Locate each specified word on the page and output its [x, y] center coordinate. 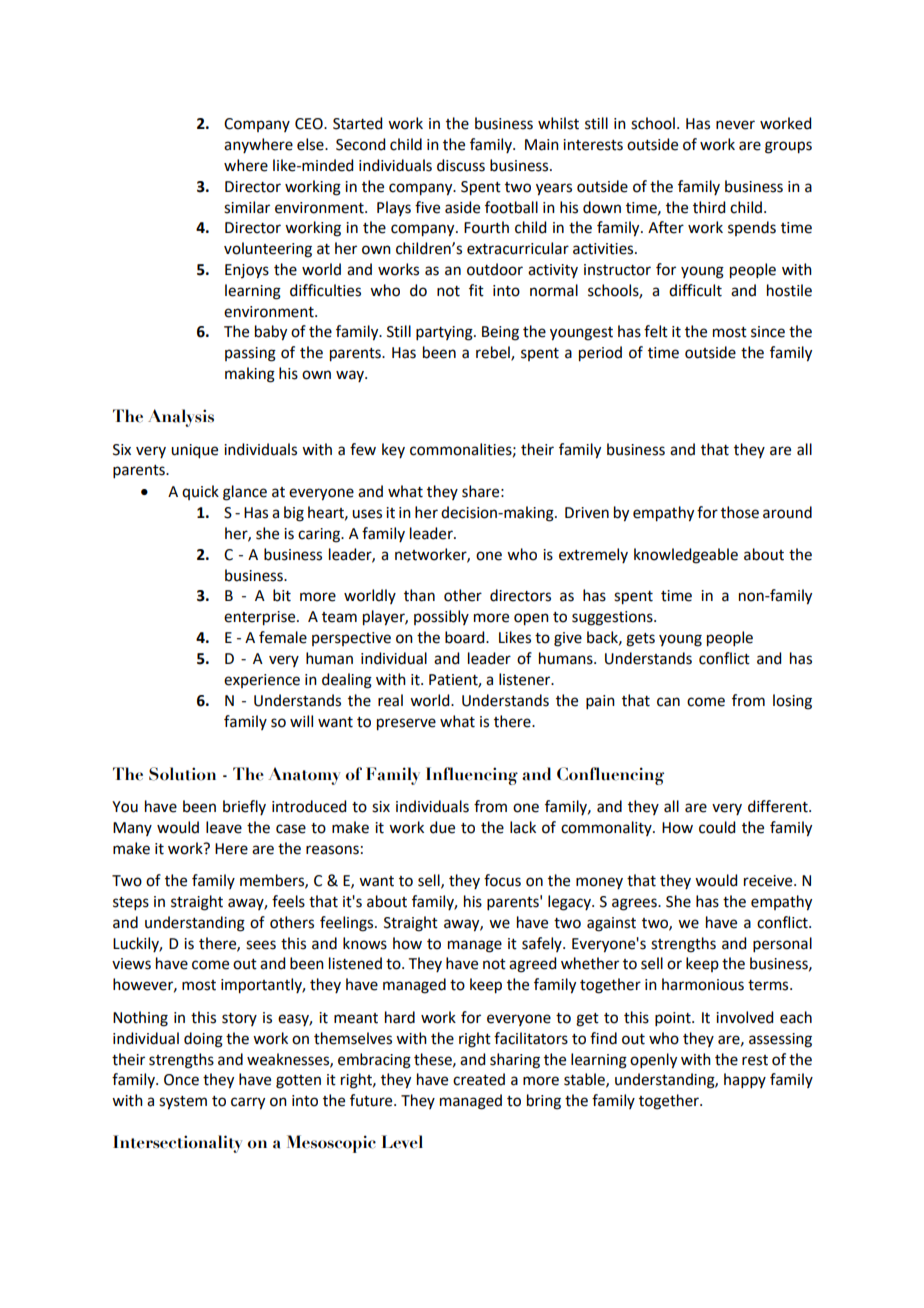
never [735, 125]
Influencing [472, 776]
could [717, 827]
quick [200, 492]
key [393, 450]
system [183, 1103]
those [740, 512]
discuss [461, 165]
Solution [182, 774]
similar [247, 207]
